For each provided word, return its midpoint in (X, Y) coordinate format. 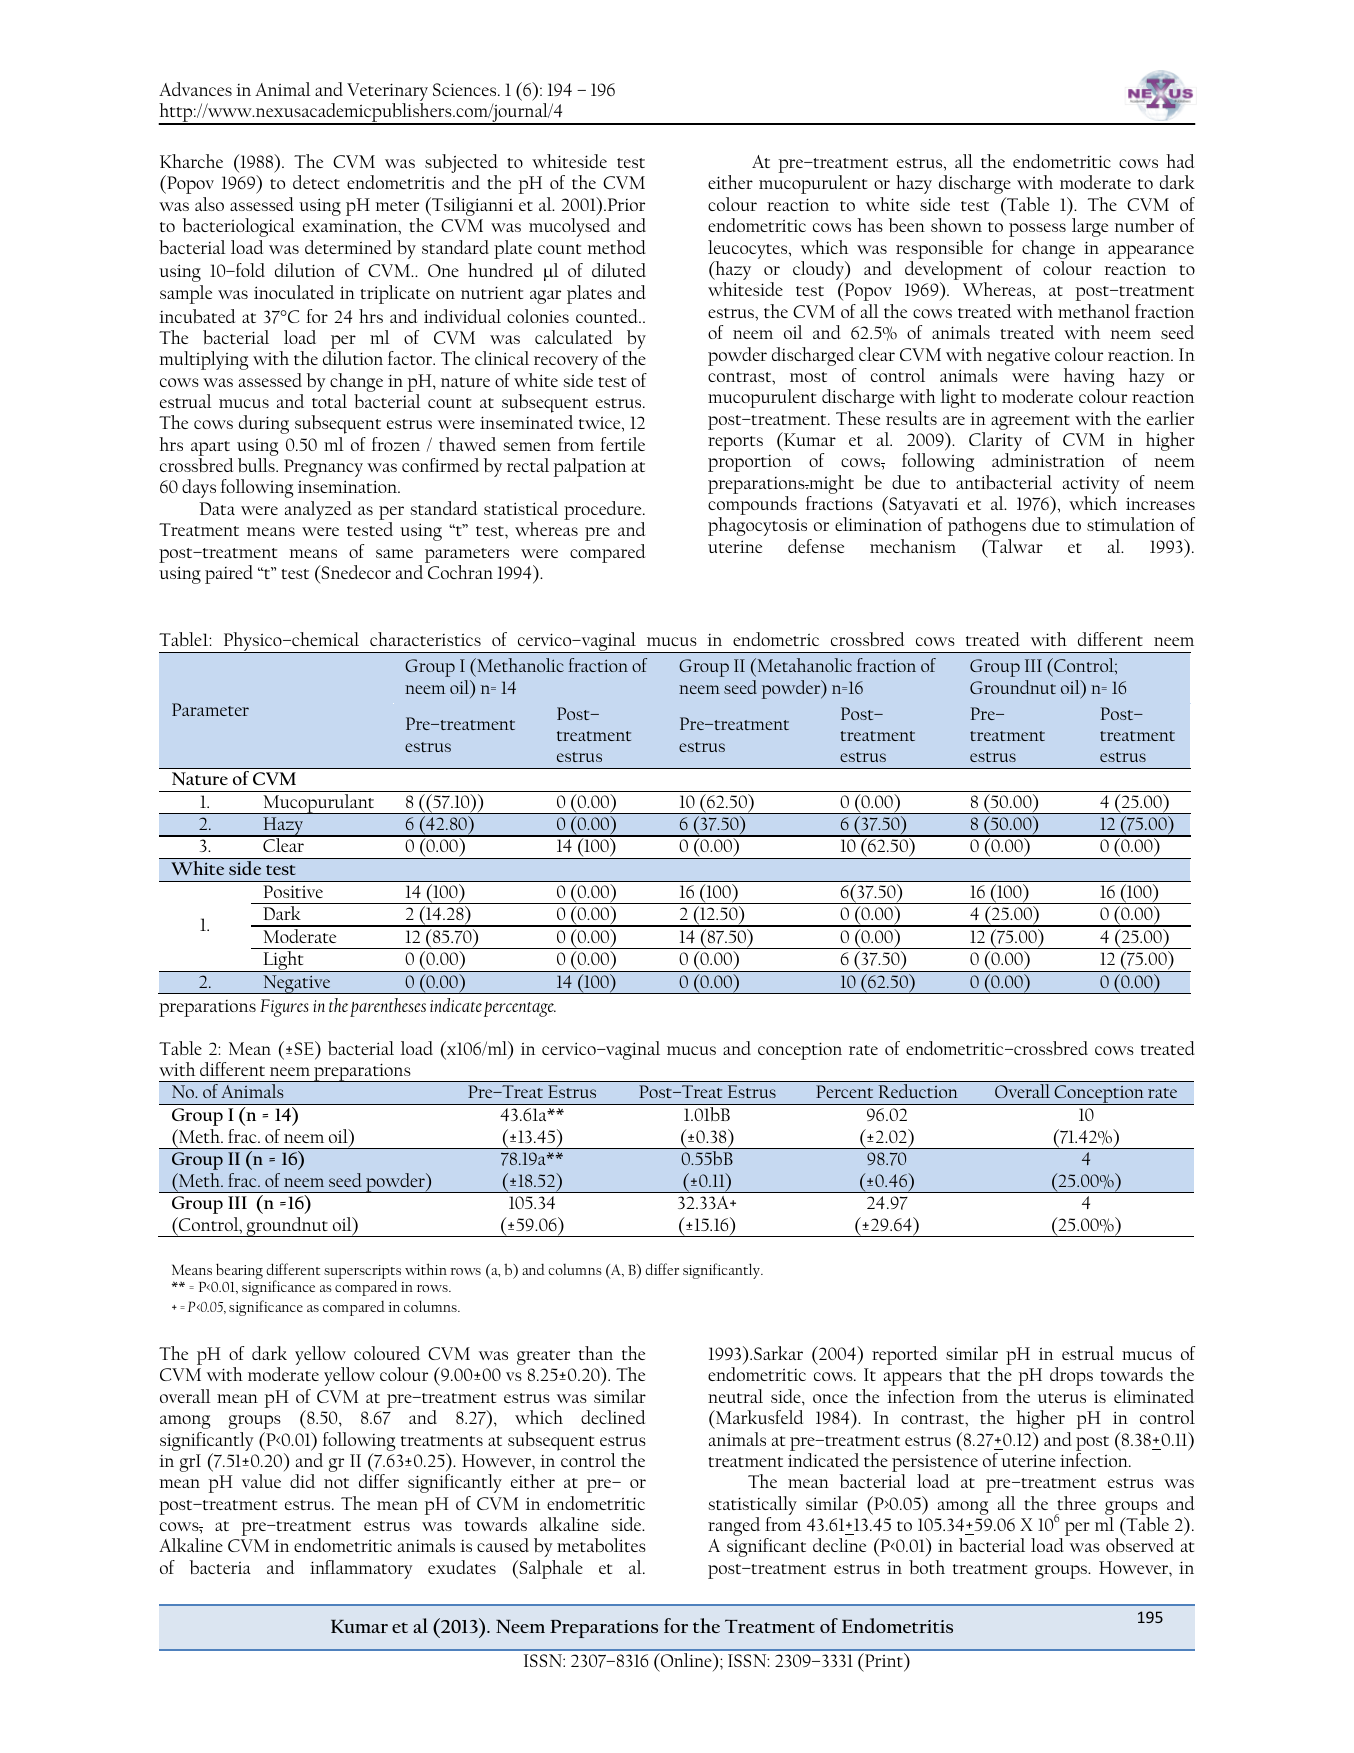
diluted (619, 270)
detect (316, 182)
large (1090, 227)
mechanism (913, 546)
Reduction (918, 1091)
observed (1140, 1545)
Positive (293, 891)
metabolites (601, 1545)
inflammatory (361, 1569)
